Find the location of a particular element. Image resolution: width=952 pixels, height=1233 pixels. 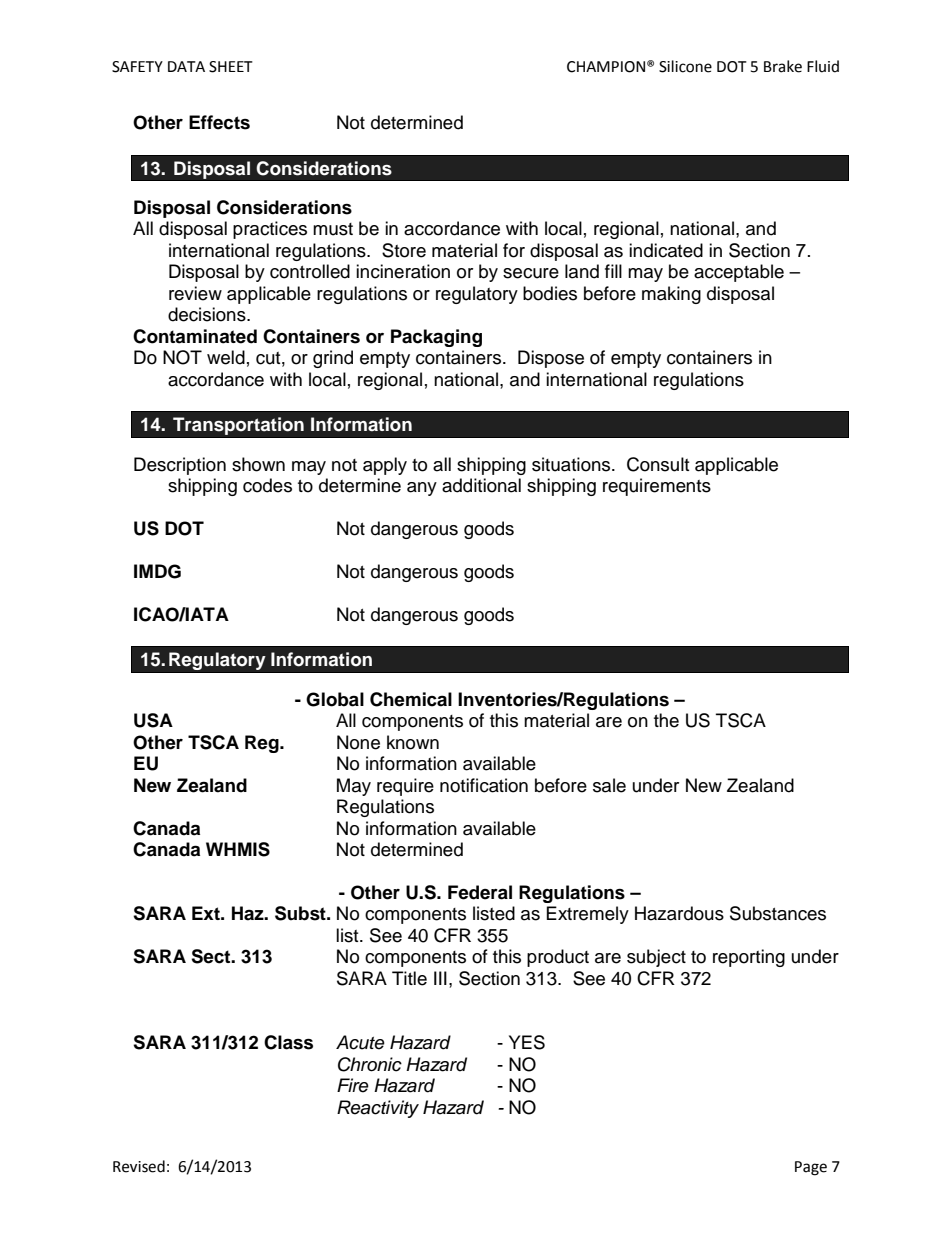

Brake is located at coordinates (783, 66).
